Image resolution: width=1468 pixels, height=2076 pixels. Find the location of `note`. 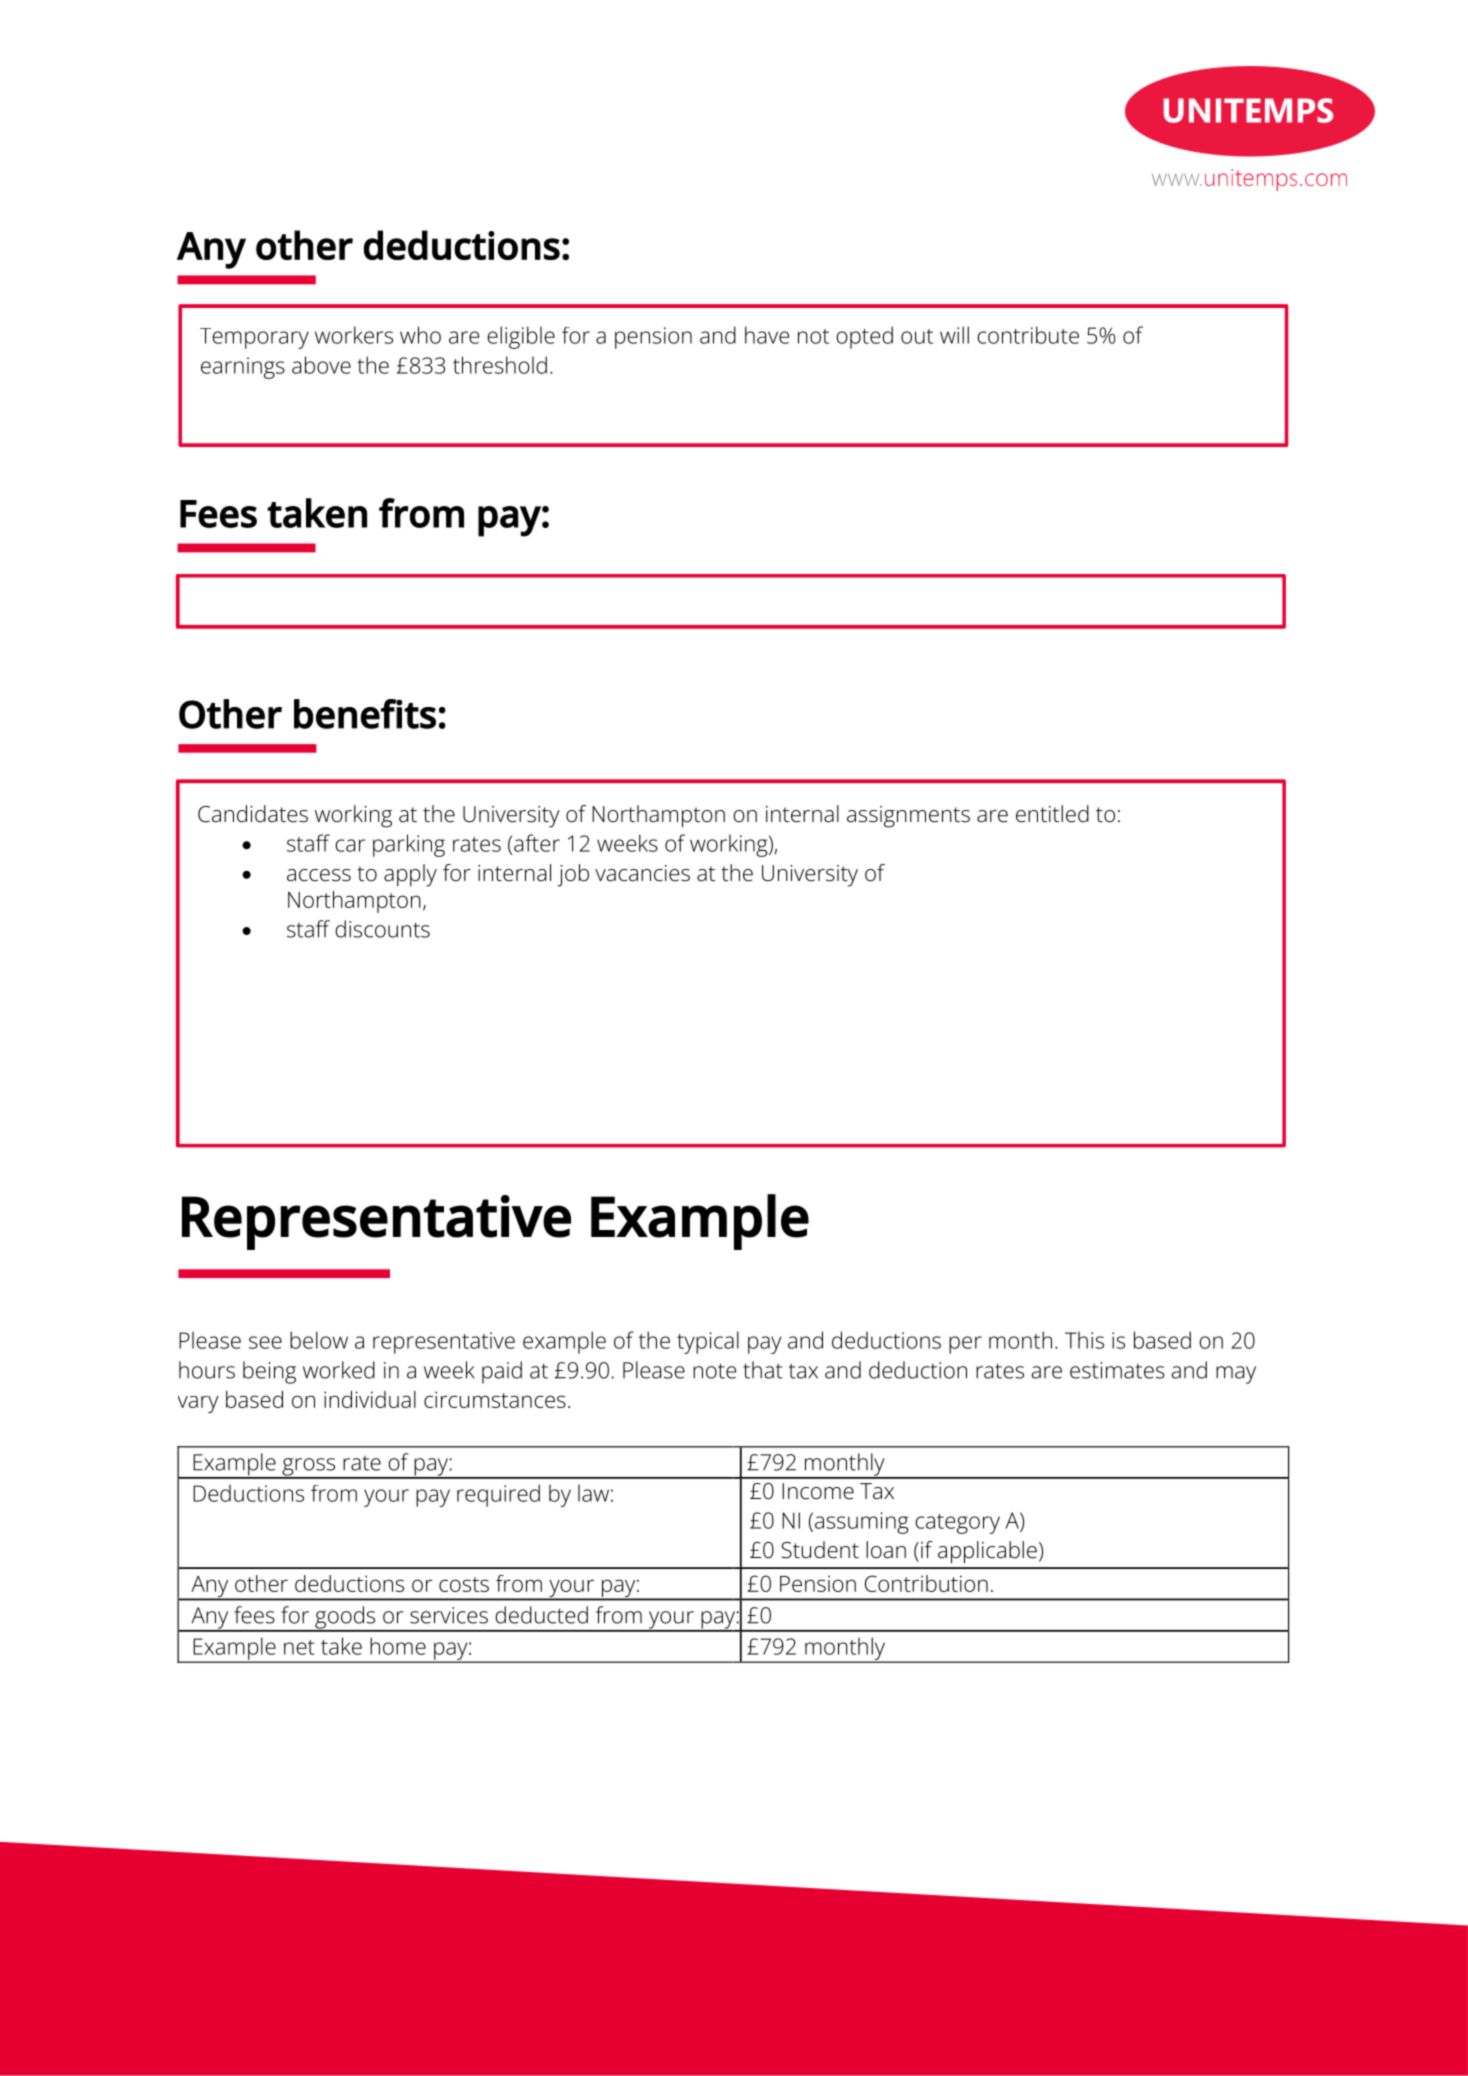

note is located at coordinates (714, 1371).
